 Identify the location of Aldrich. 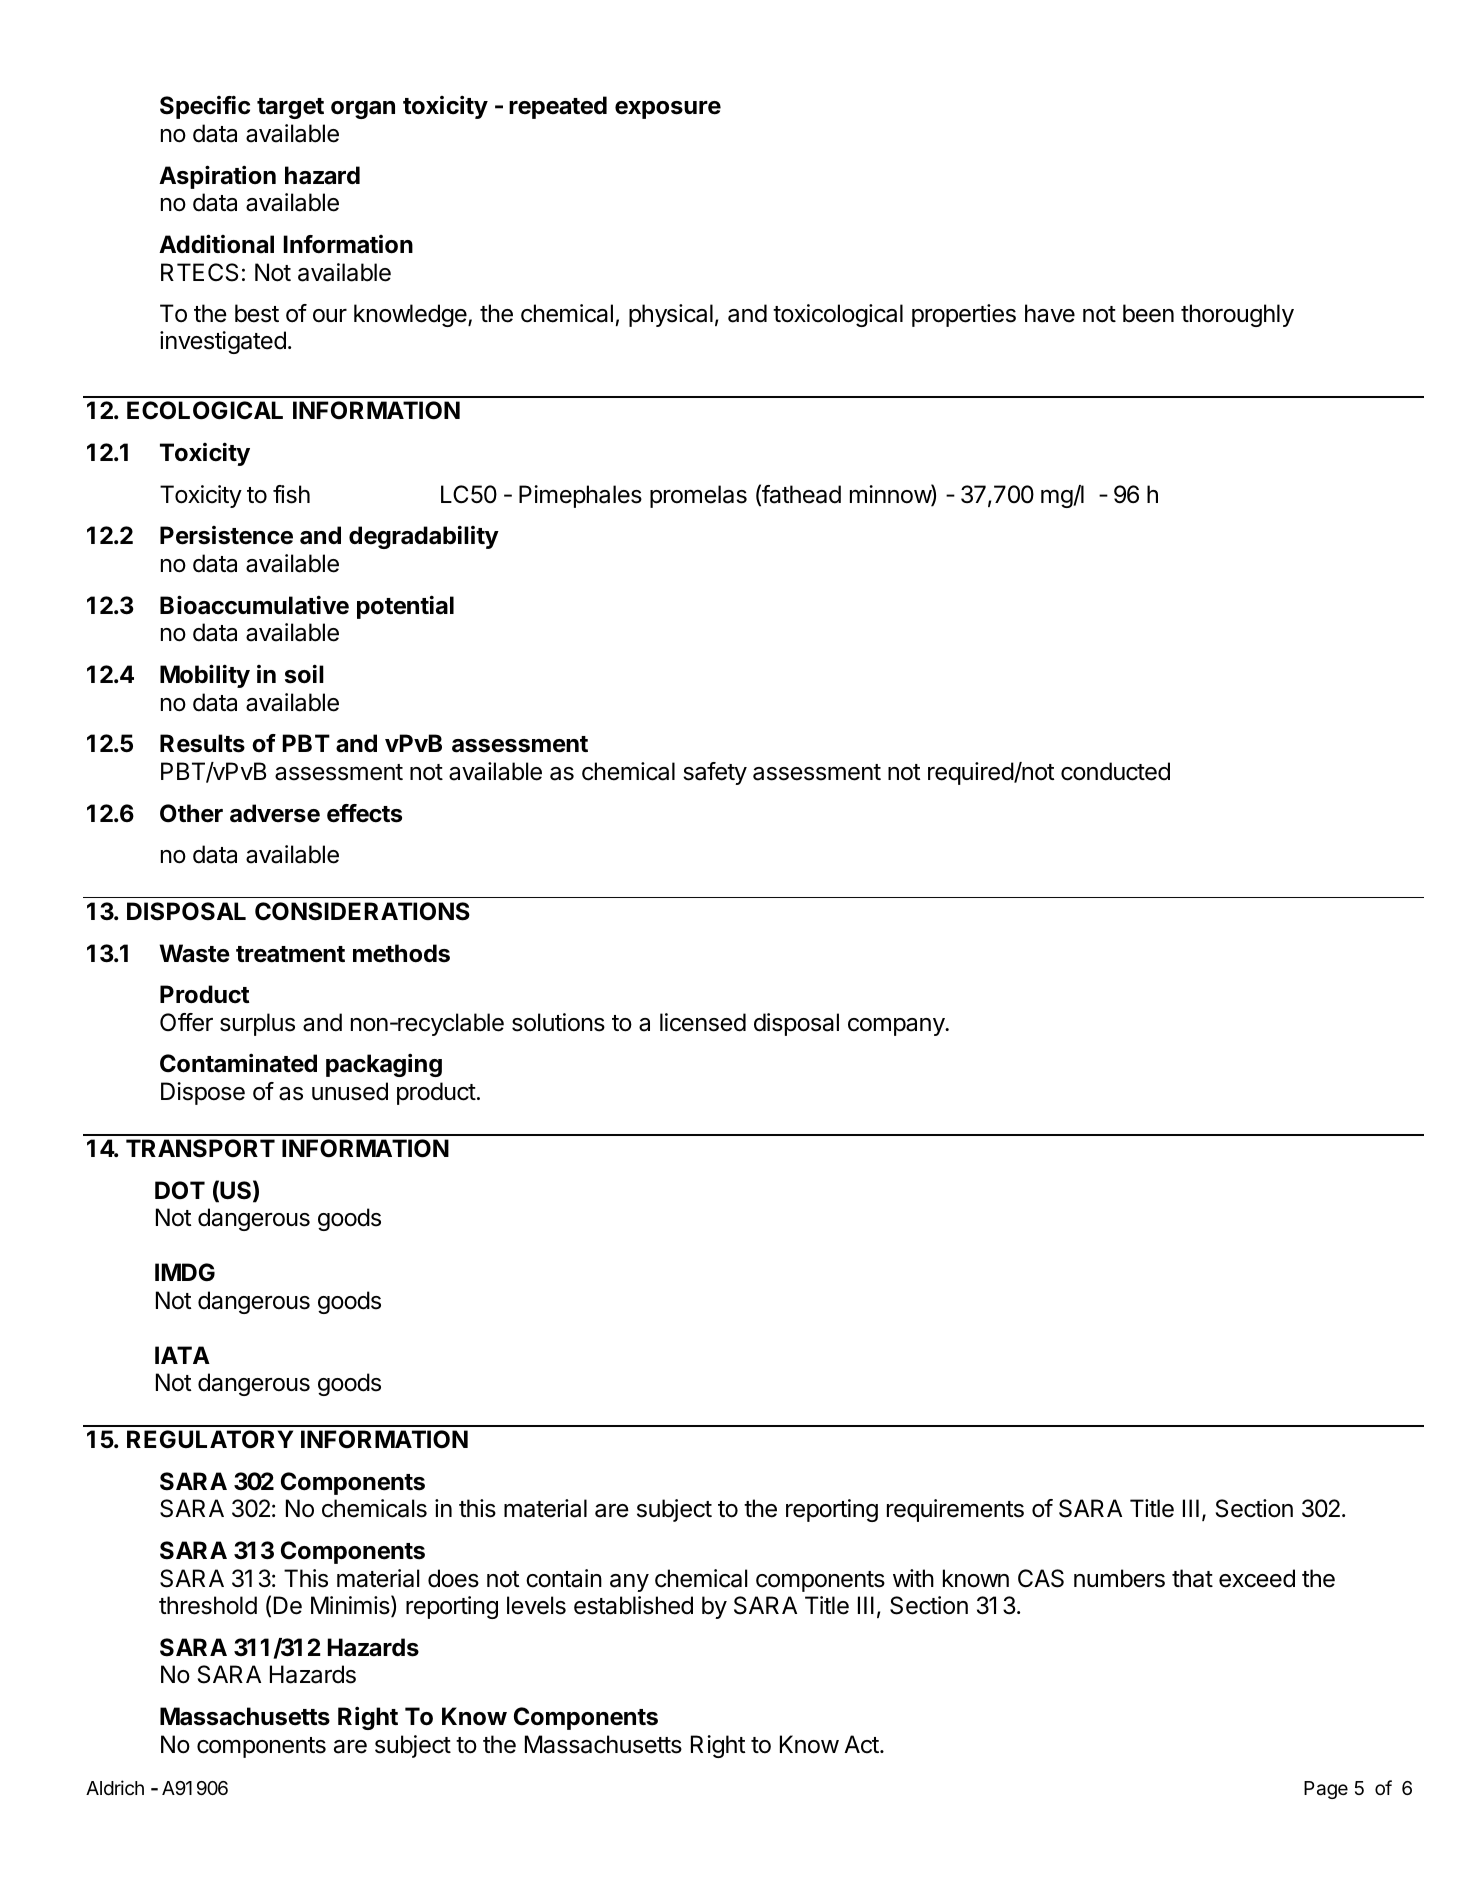
(115, 1787).
